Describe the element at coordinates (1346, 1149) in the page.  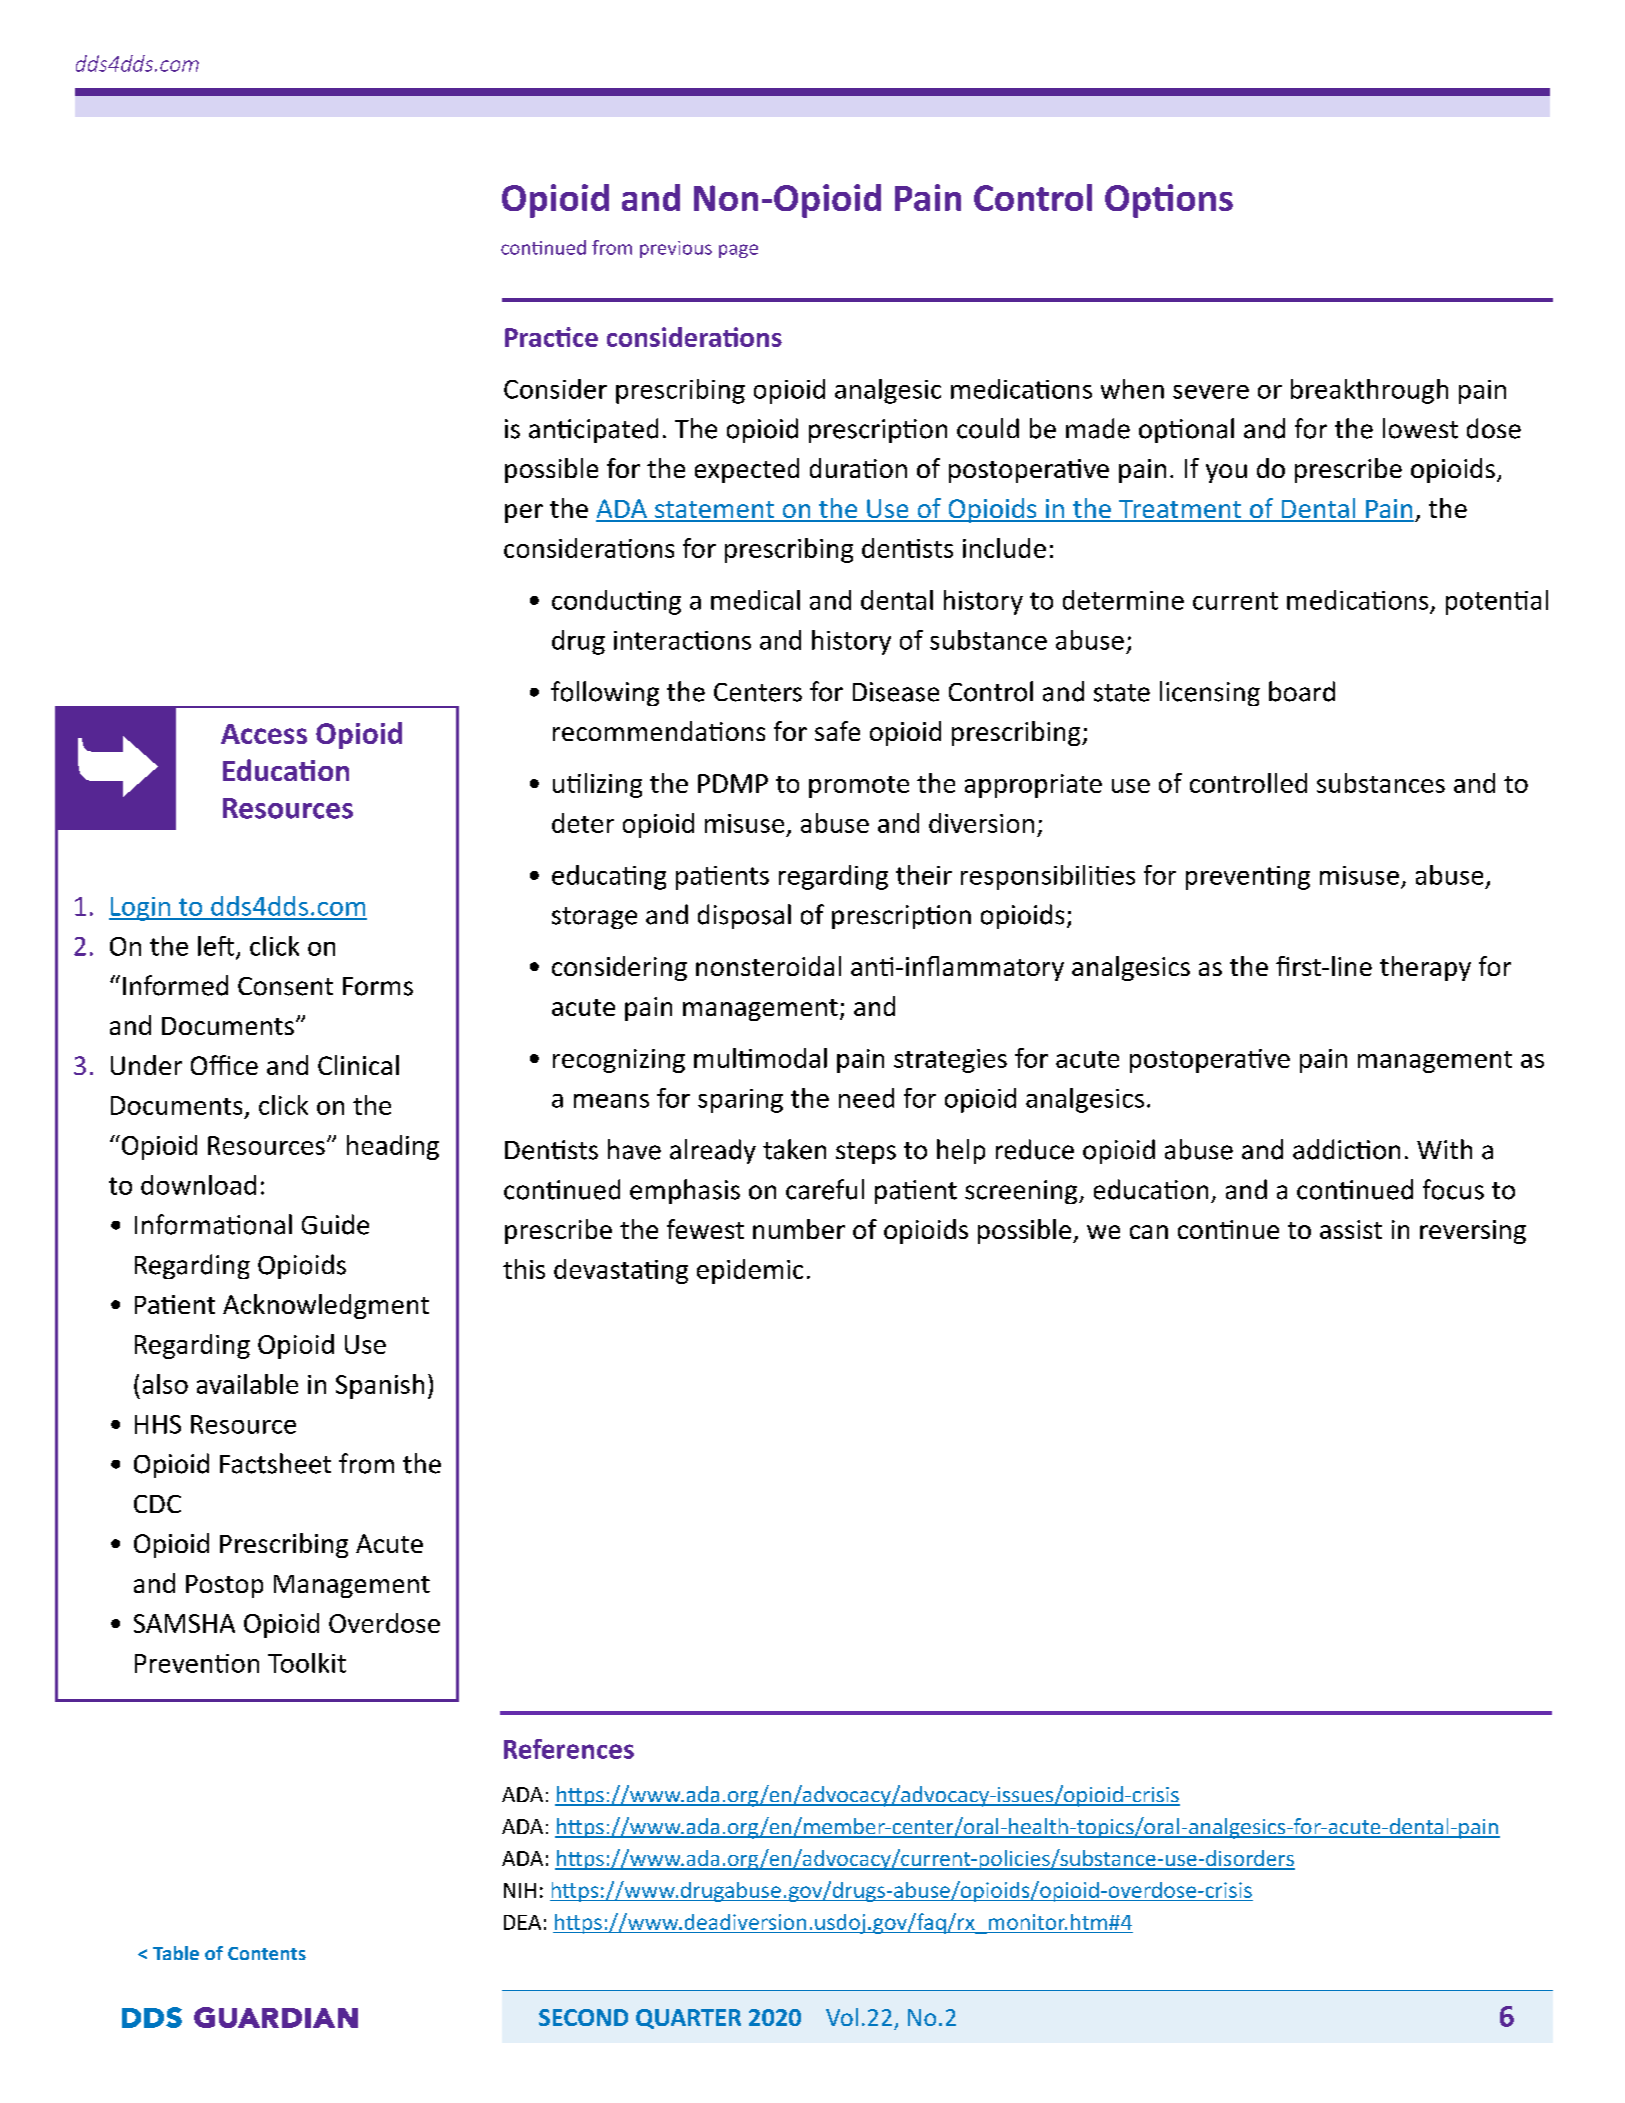
I see `addiction` at that location.
